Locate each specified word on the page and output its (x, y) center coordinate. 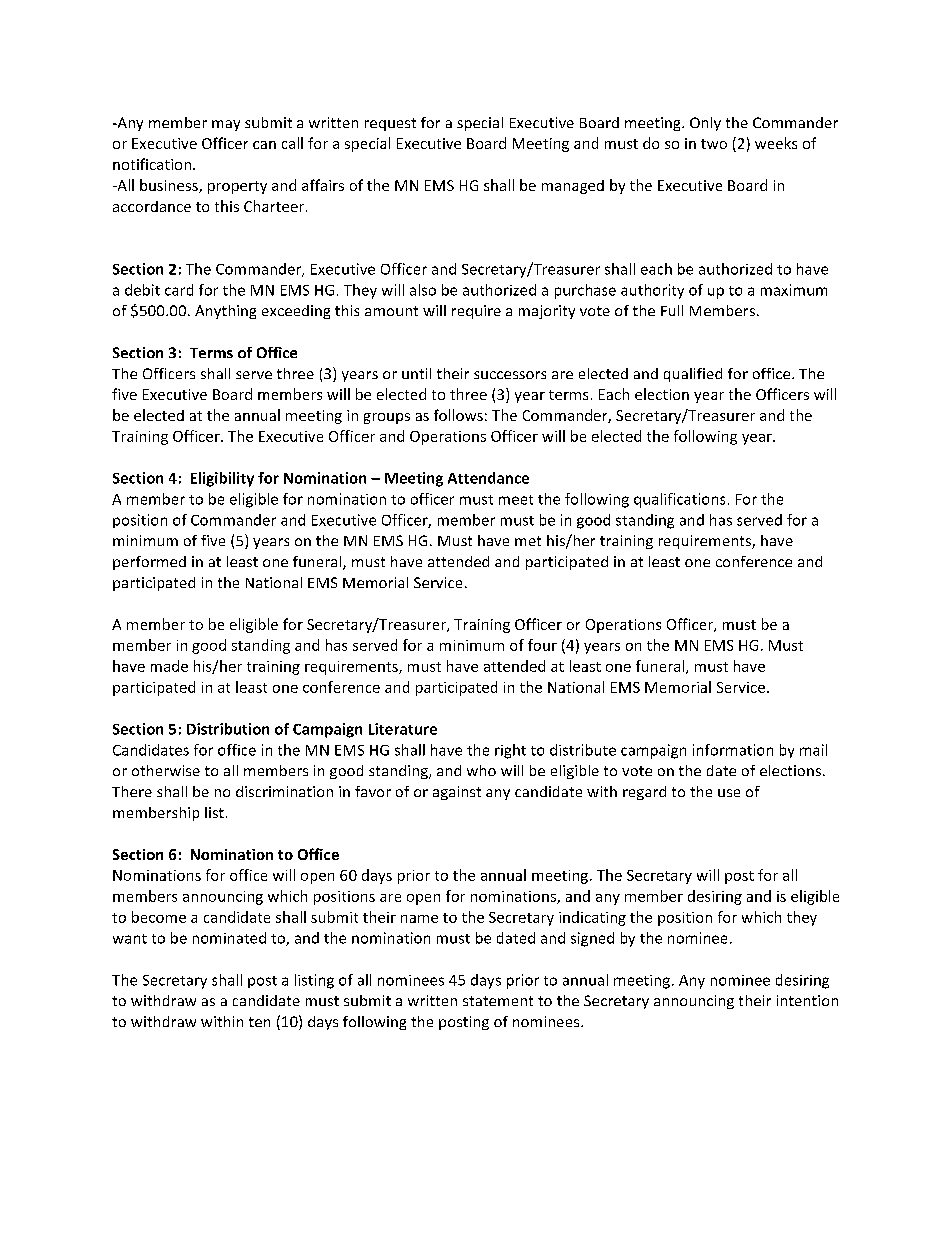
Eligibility (222, 479)
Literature (403, 729)
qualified (693, 375)
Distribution (228, 729)
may (226, 125)
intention (807, 1000)
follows (458, 415)
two (714, 144)
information (733, 750)
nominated (229, 938)
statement (498, 1001)
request (390, 124)
